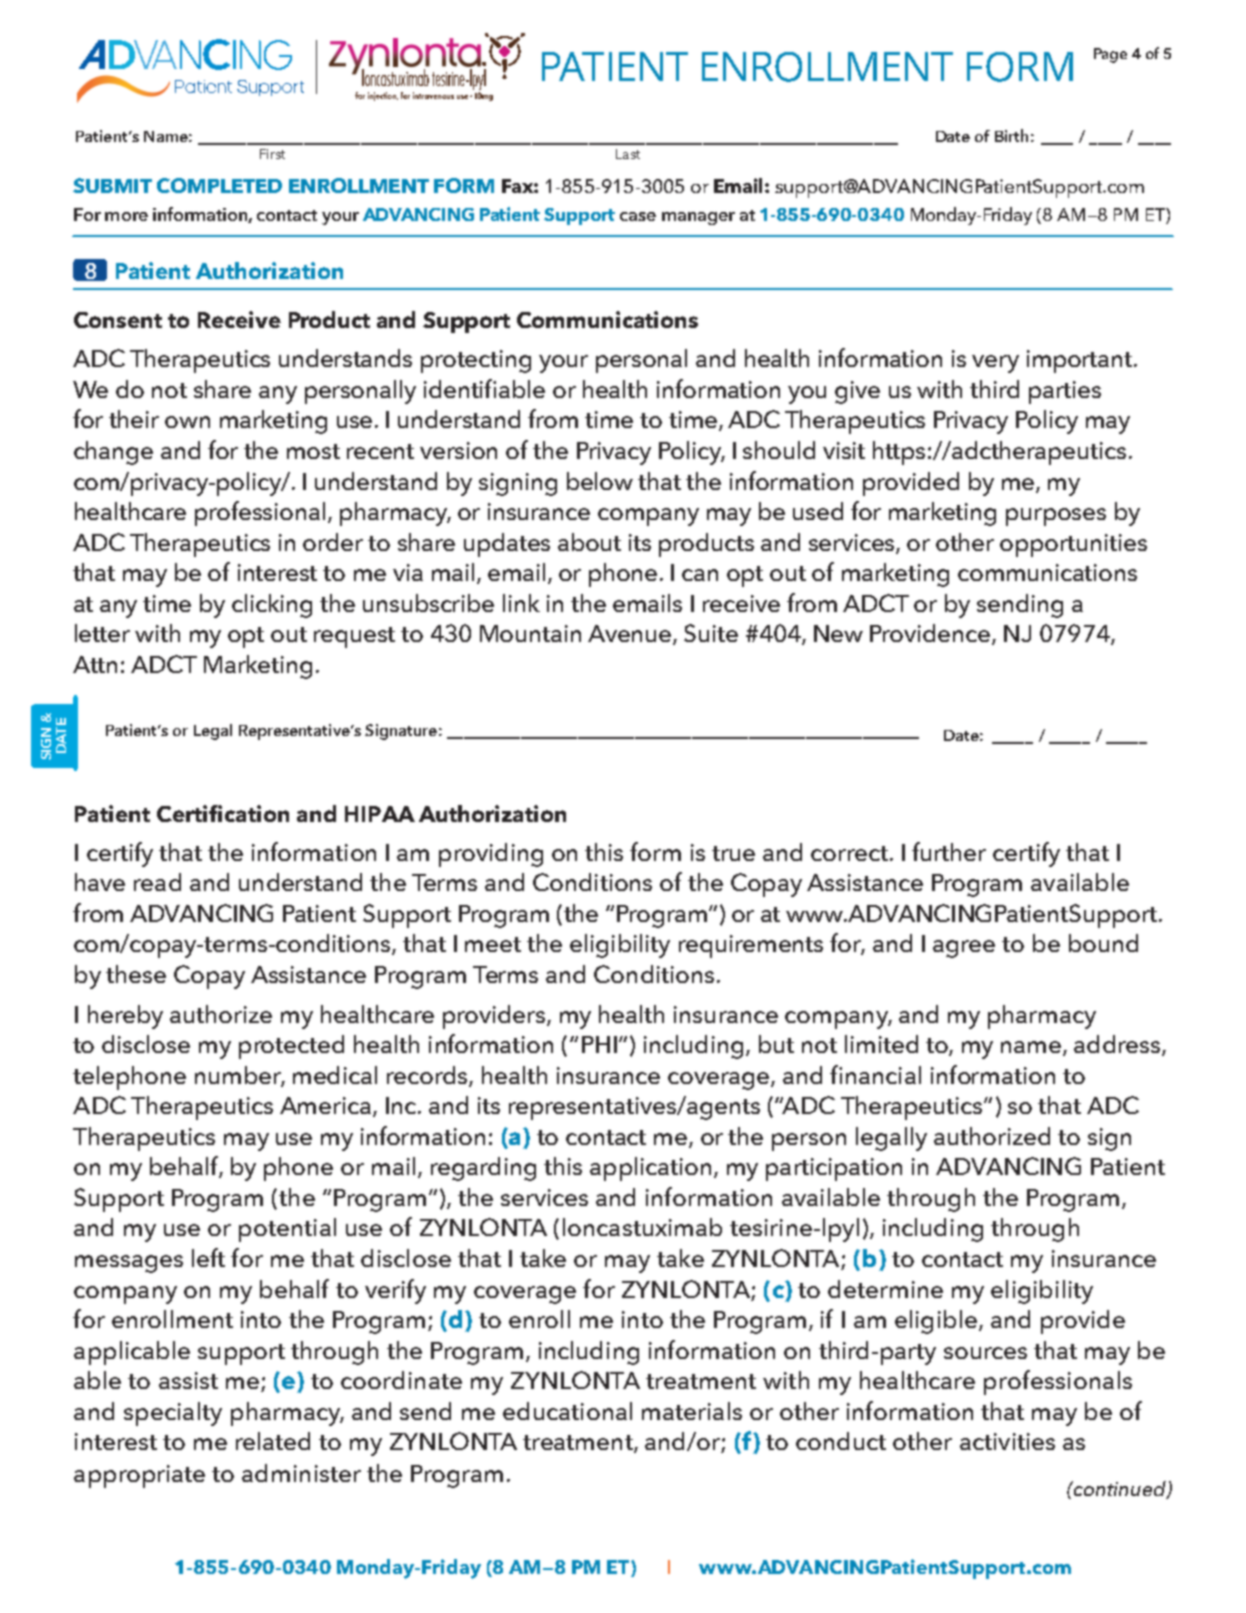 This screenshot has width=1246, height=1613. What do you see at coordinates (1056, 517) in the screenshot?
I see `purposes` at bounding box center [1056, 517].
